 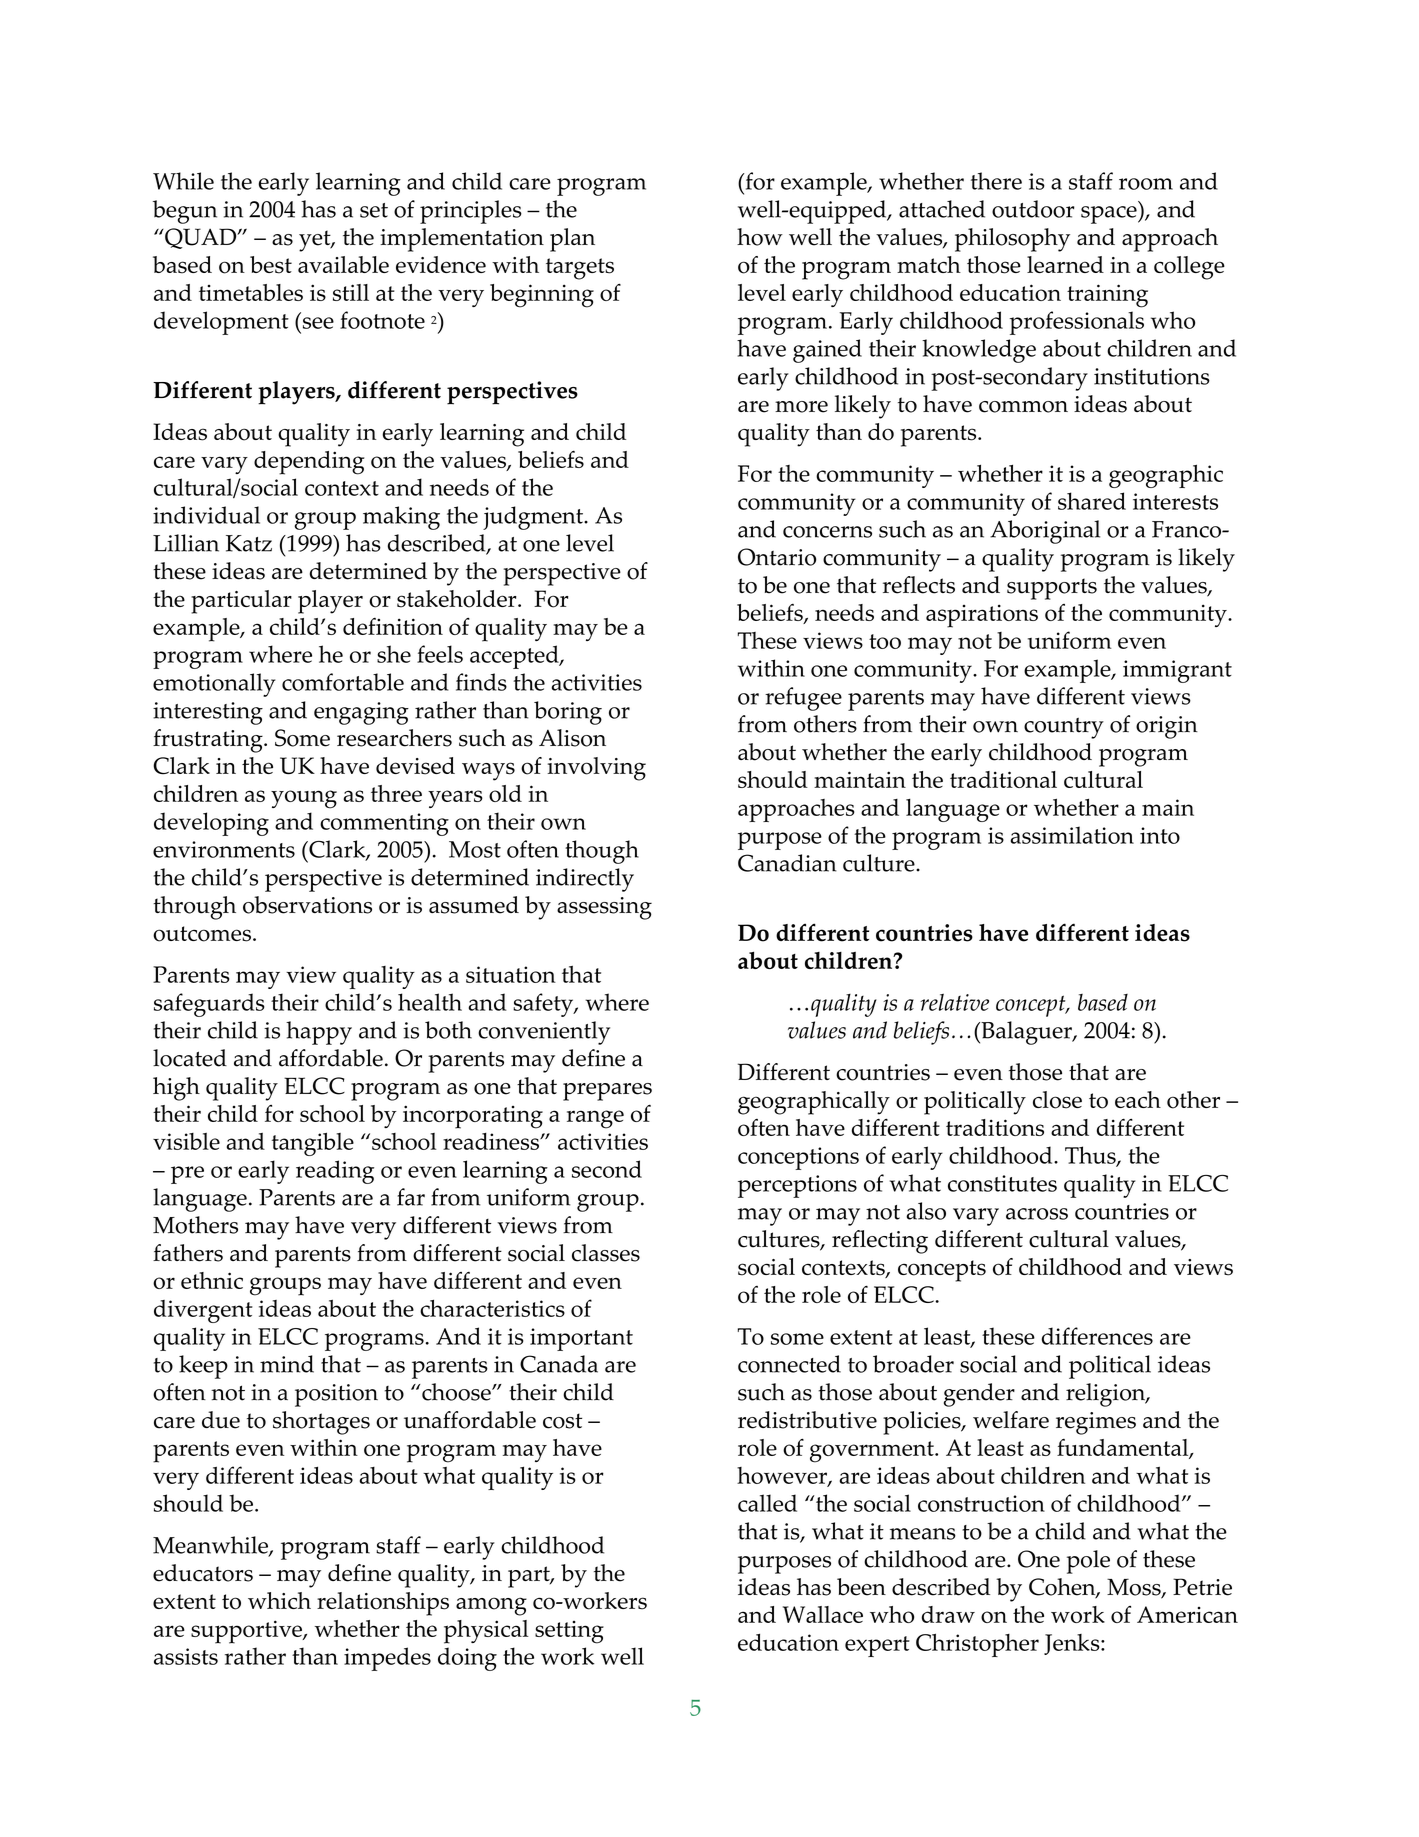 I want to click on supports, so click(x=1052, y=589).
